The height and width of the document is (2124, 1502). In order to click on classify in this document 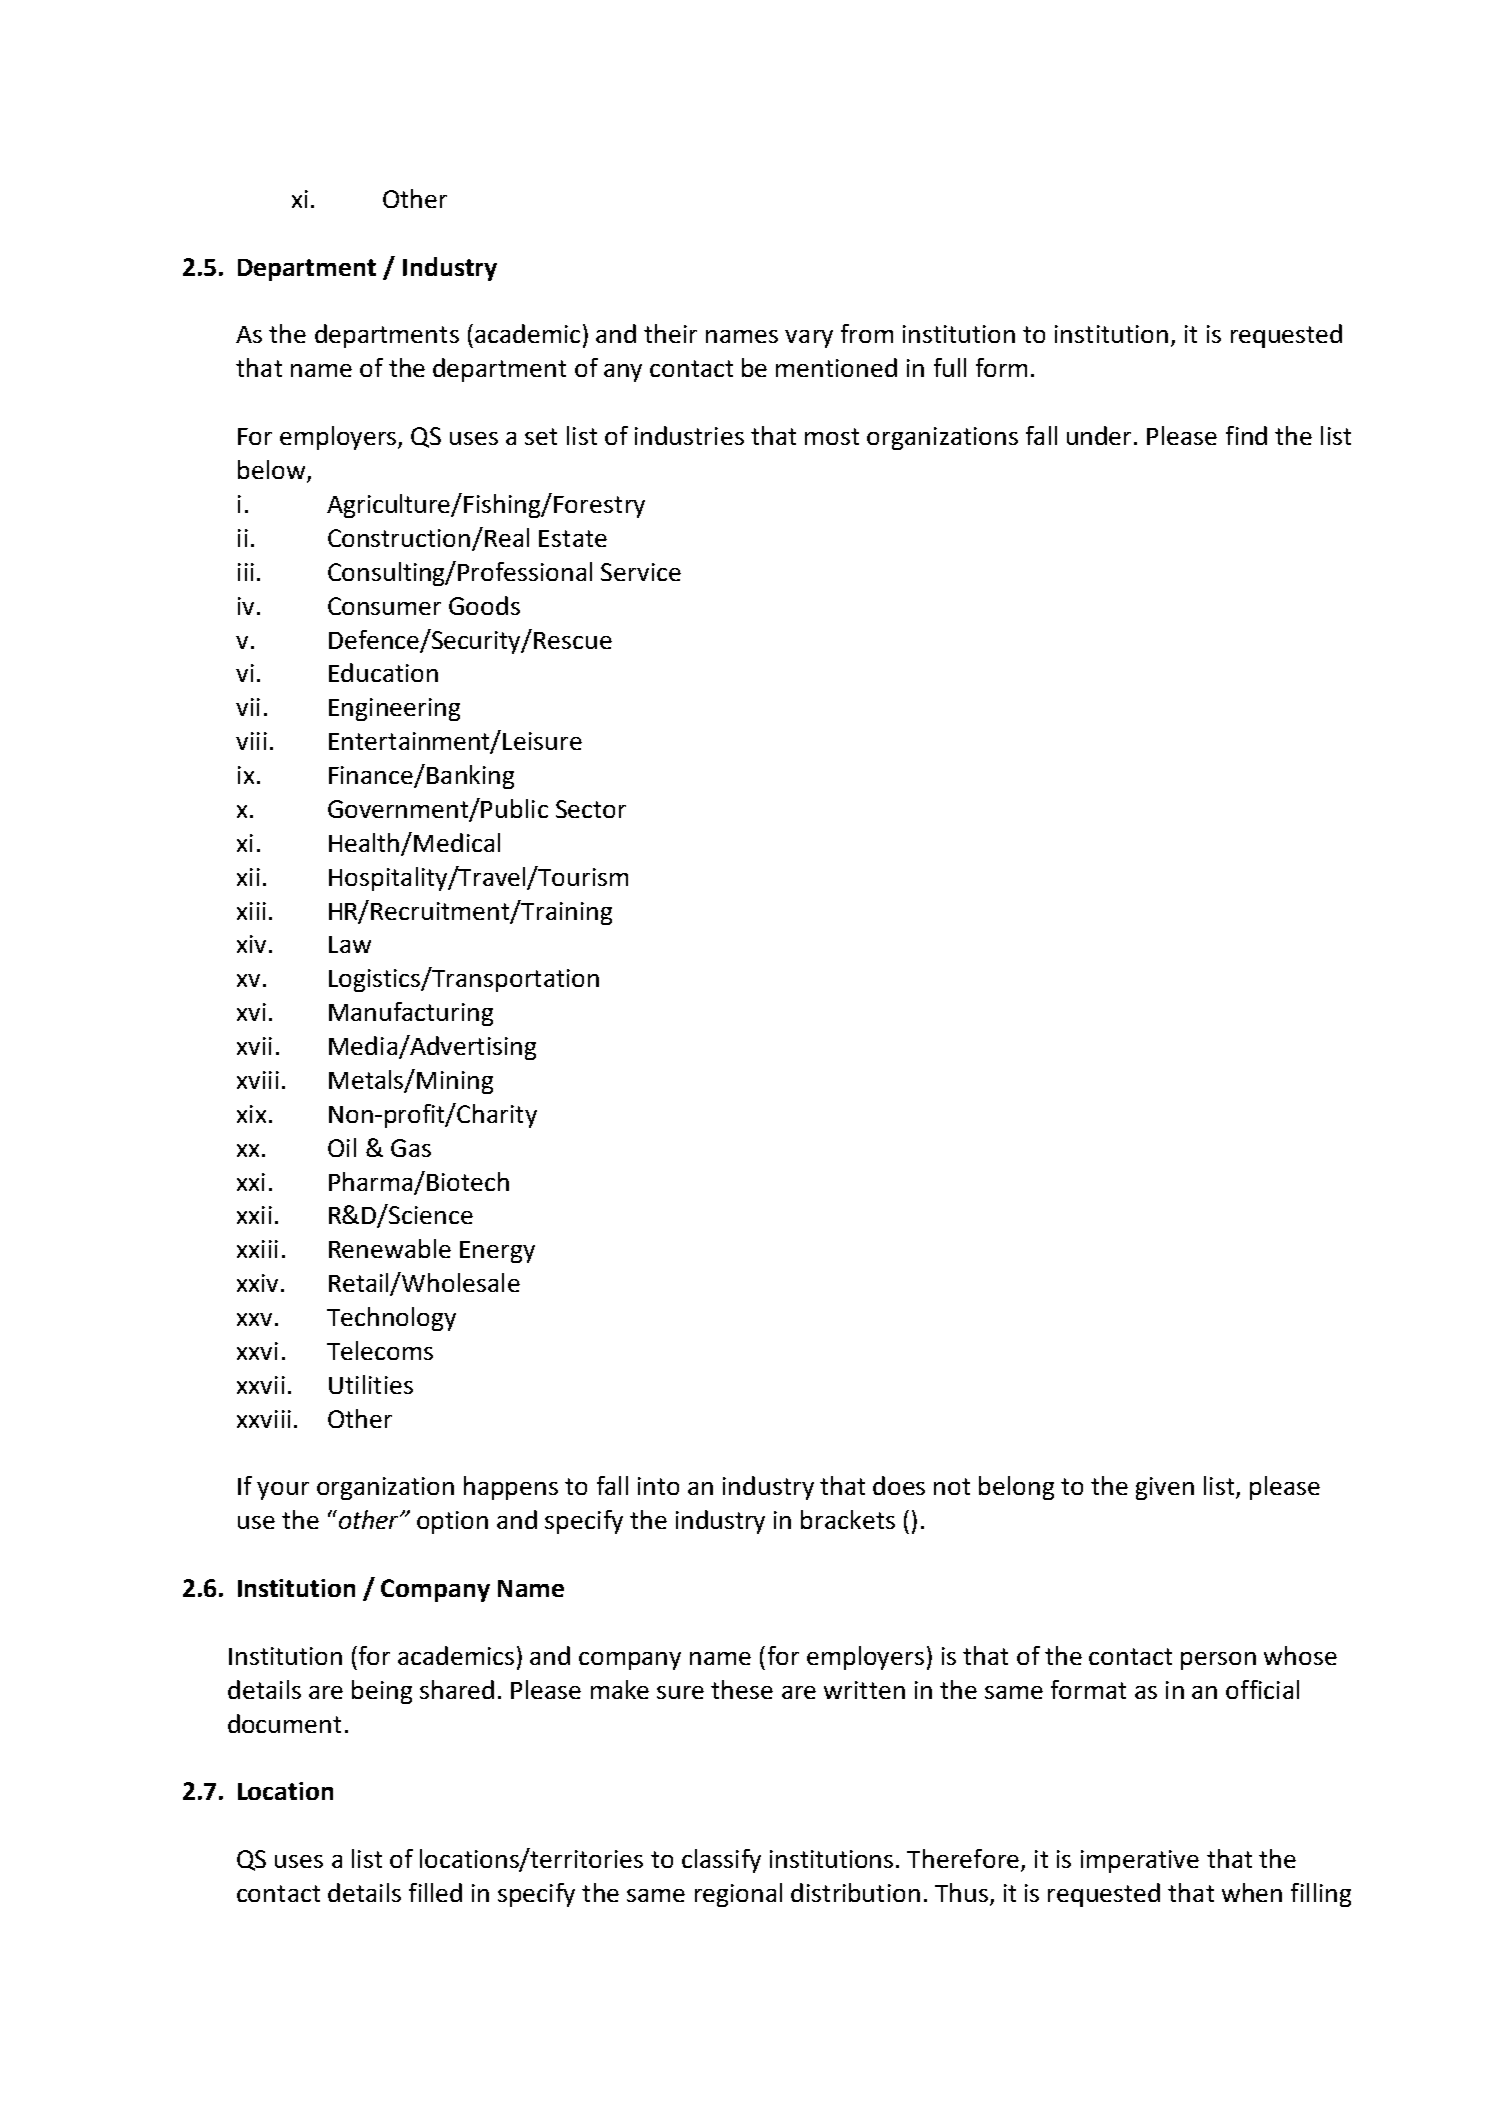, I will do `click(721, 1861)`.
